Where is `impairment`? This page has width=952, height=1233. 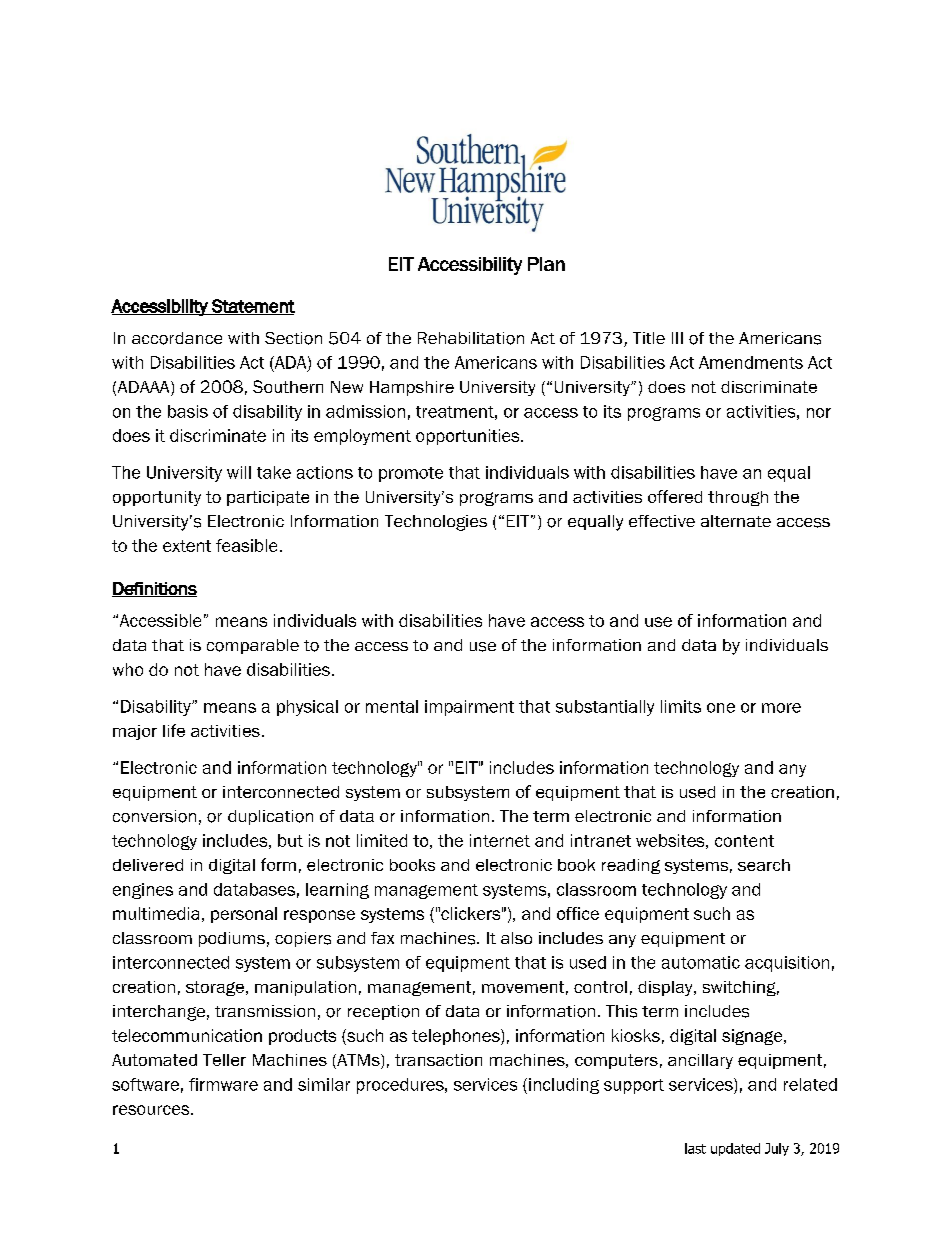 impairment is located at coordinates (469, 708).
